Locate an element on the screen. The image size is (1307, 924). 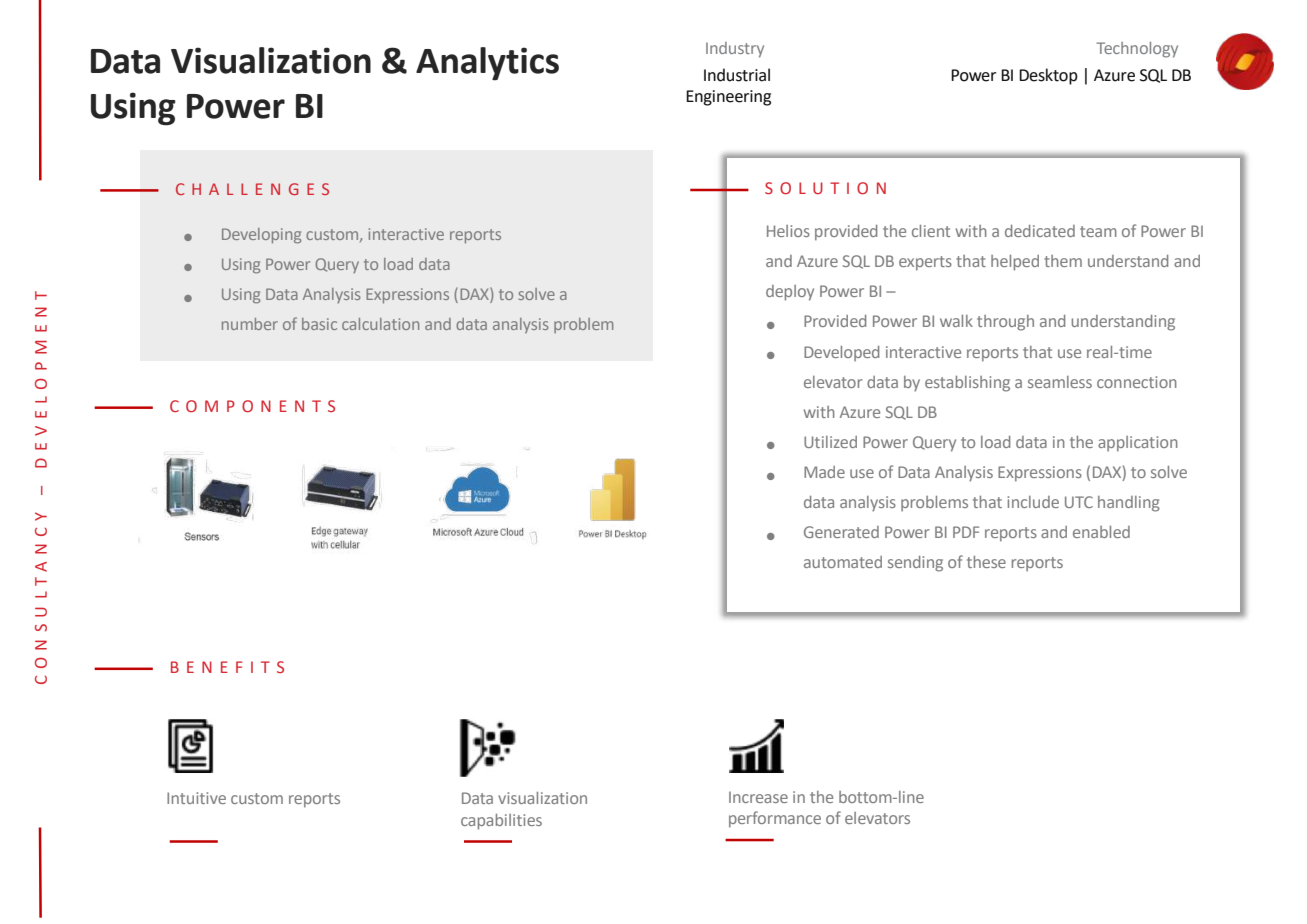
basic is located at coordinates (319, 324).
